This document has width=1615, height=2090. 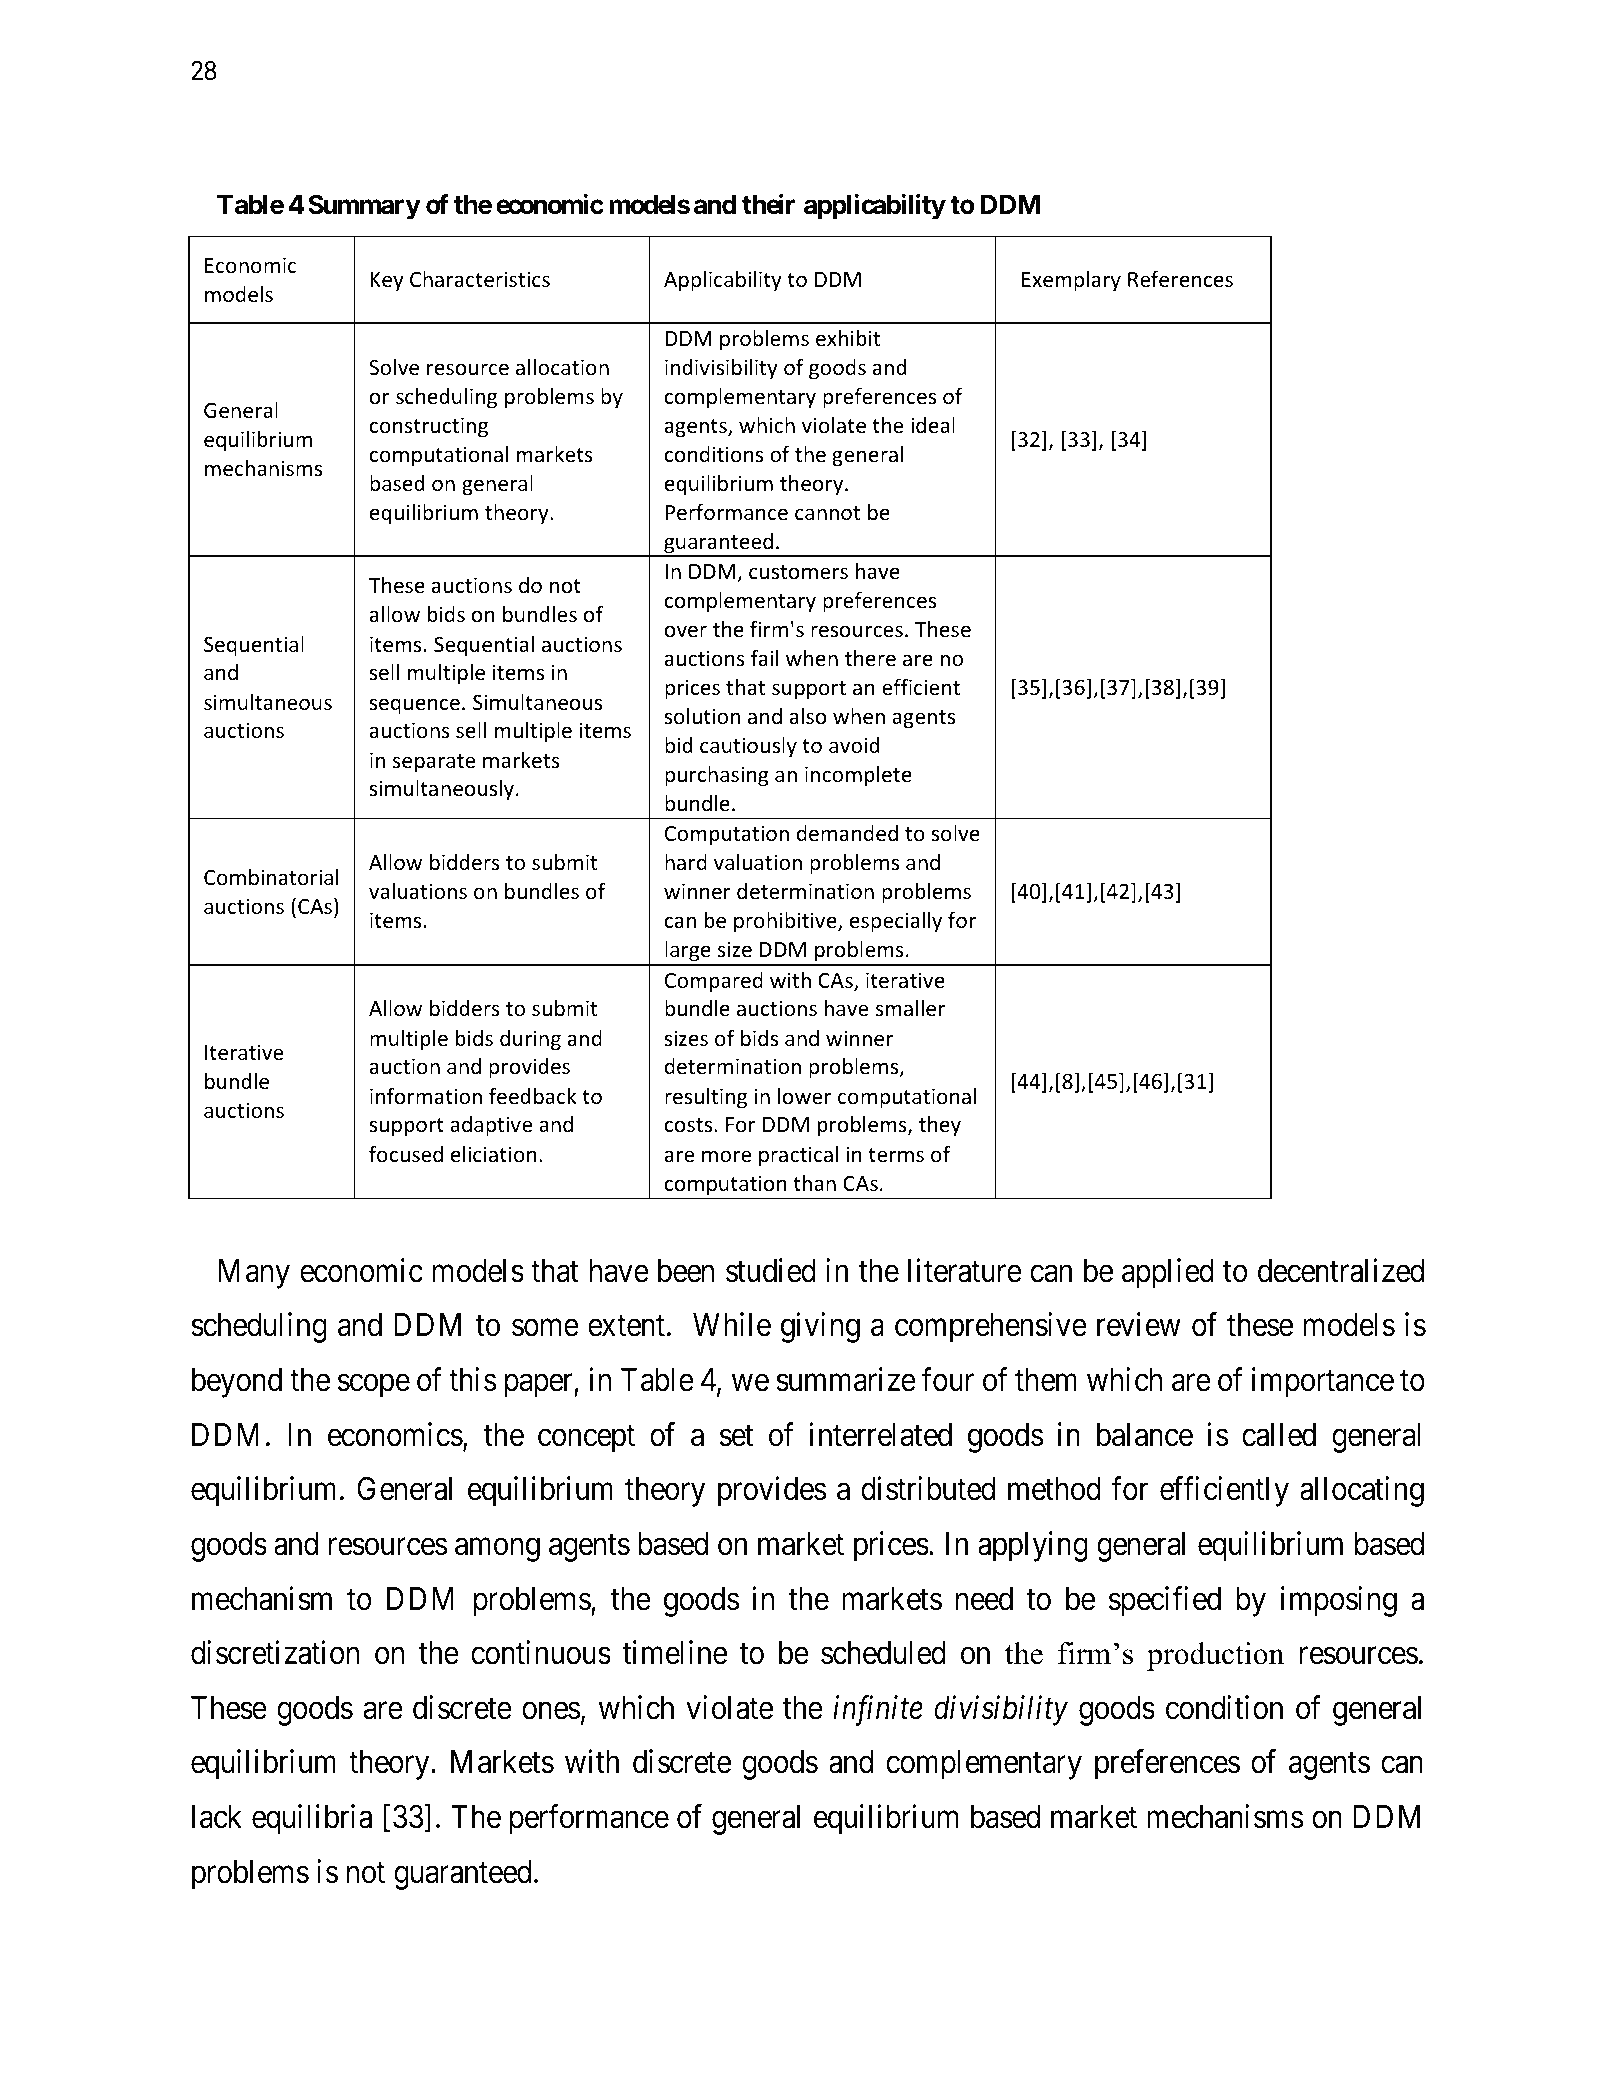 I want to click on Key, so click(x=387, y=281).
